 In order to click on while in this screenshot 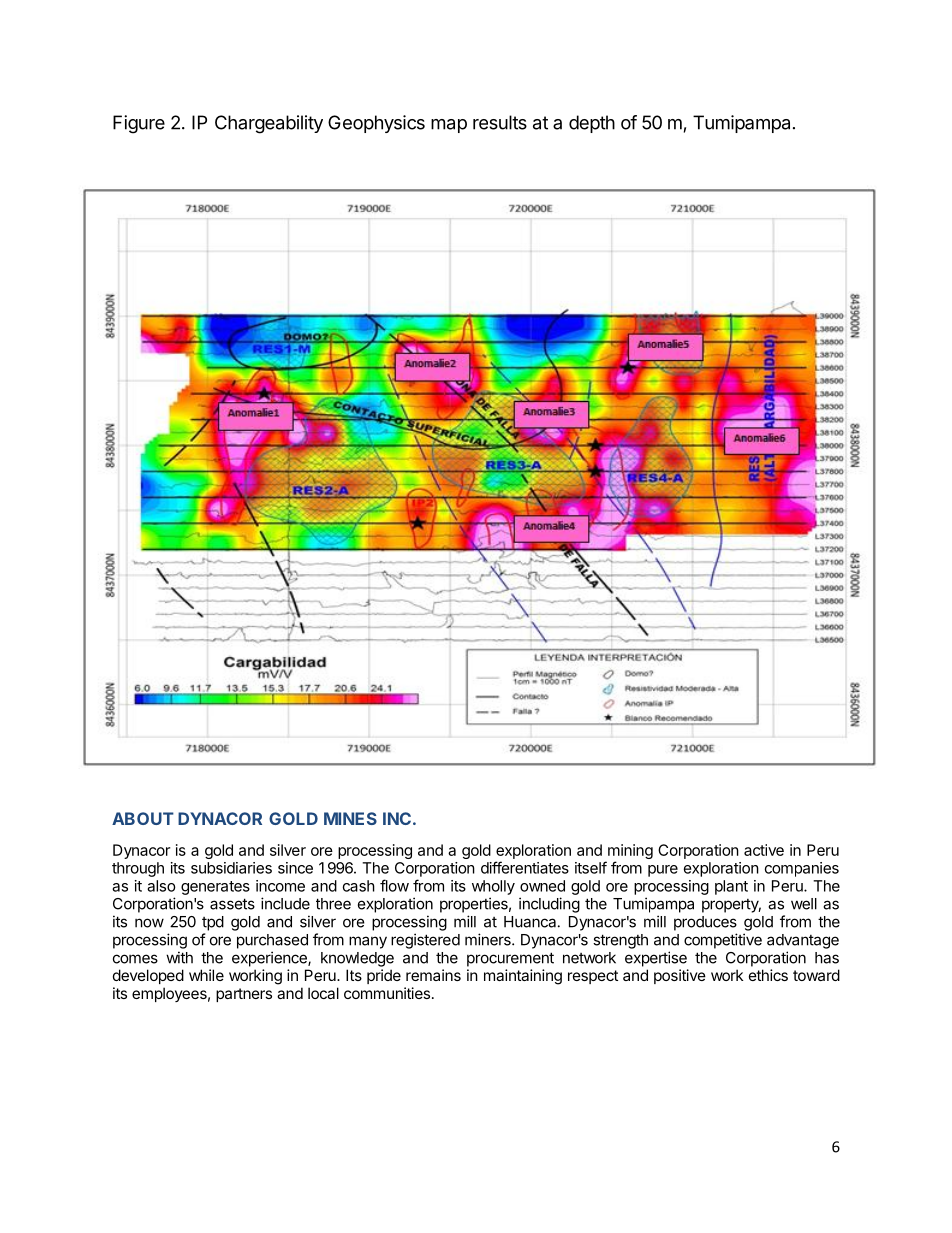, I will do `click(206, 975)`.
